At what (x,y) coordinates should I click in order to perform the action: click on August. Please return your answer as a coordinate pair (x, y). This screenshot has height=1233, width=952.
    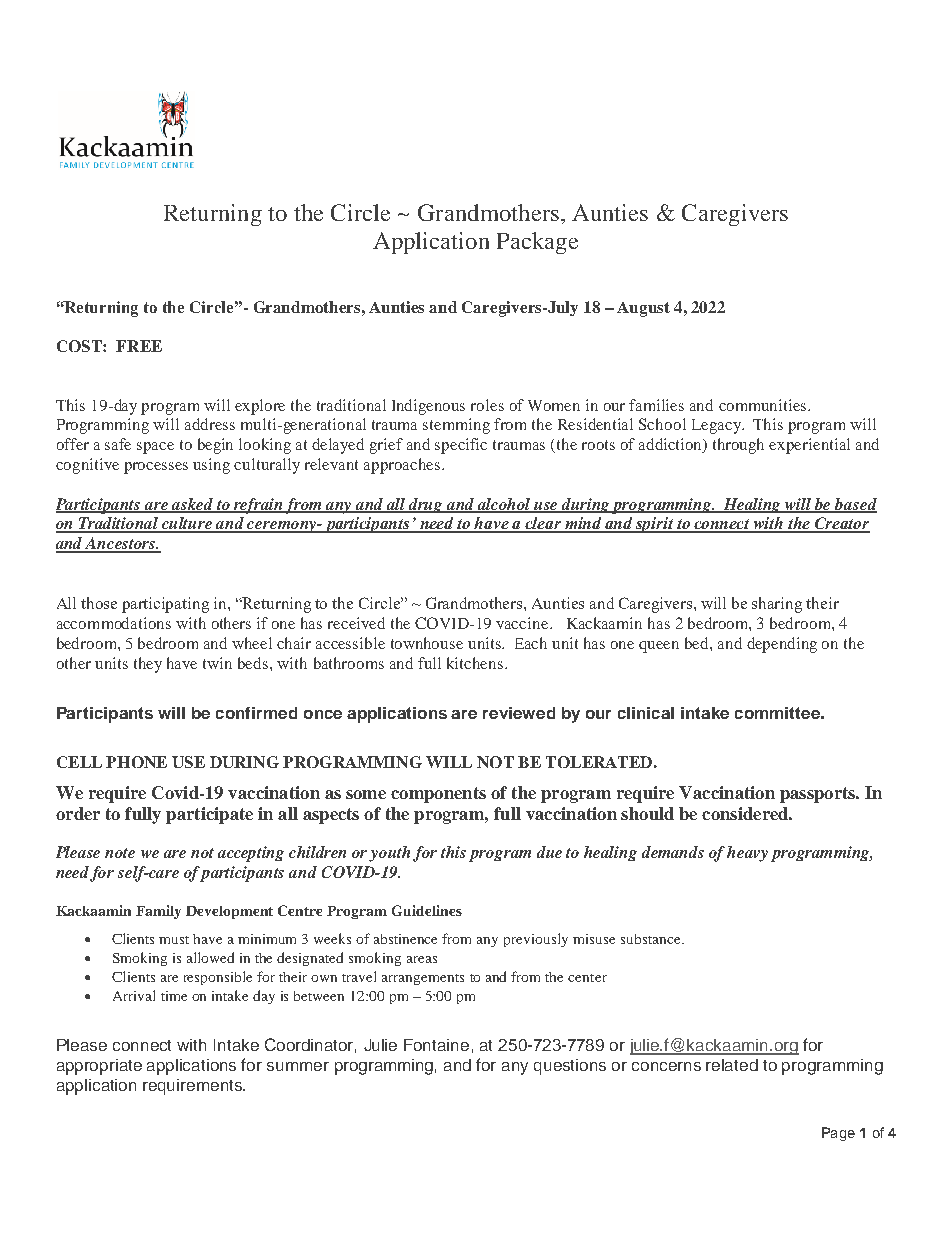
    Looking at the image, I should click on (643, 309).
